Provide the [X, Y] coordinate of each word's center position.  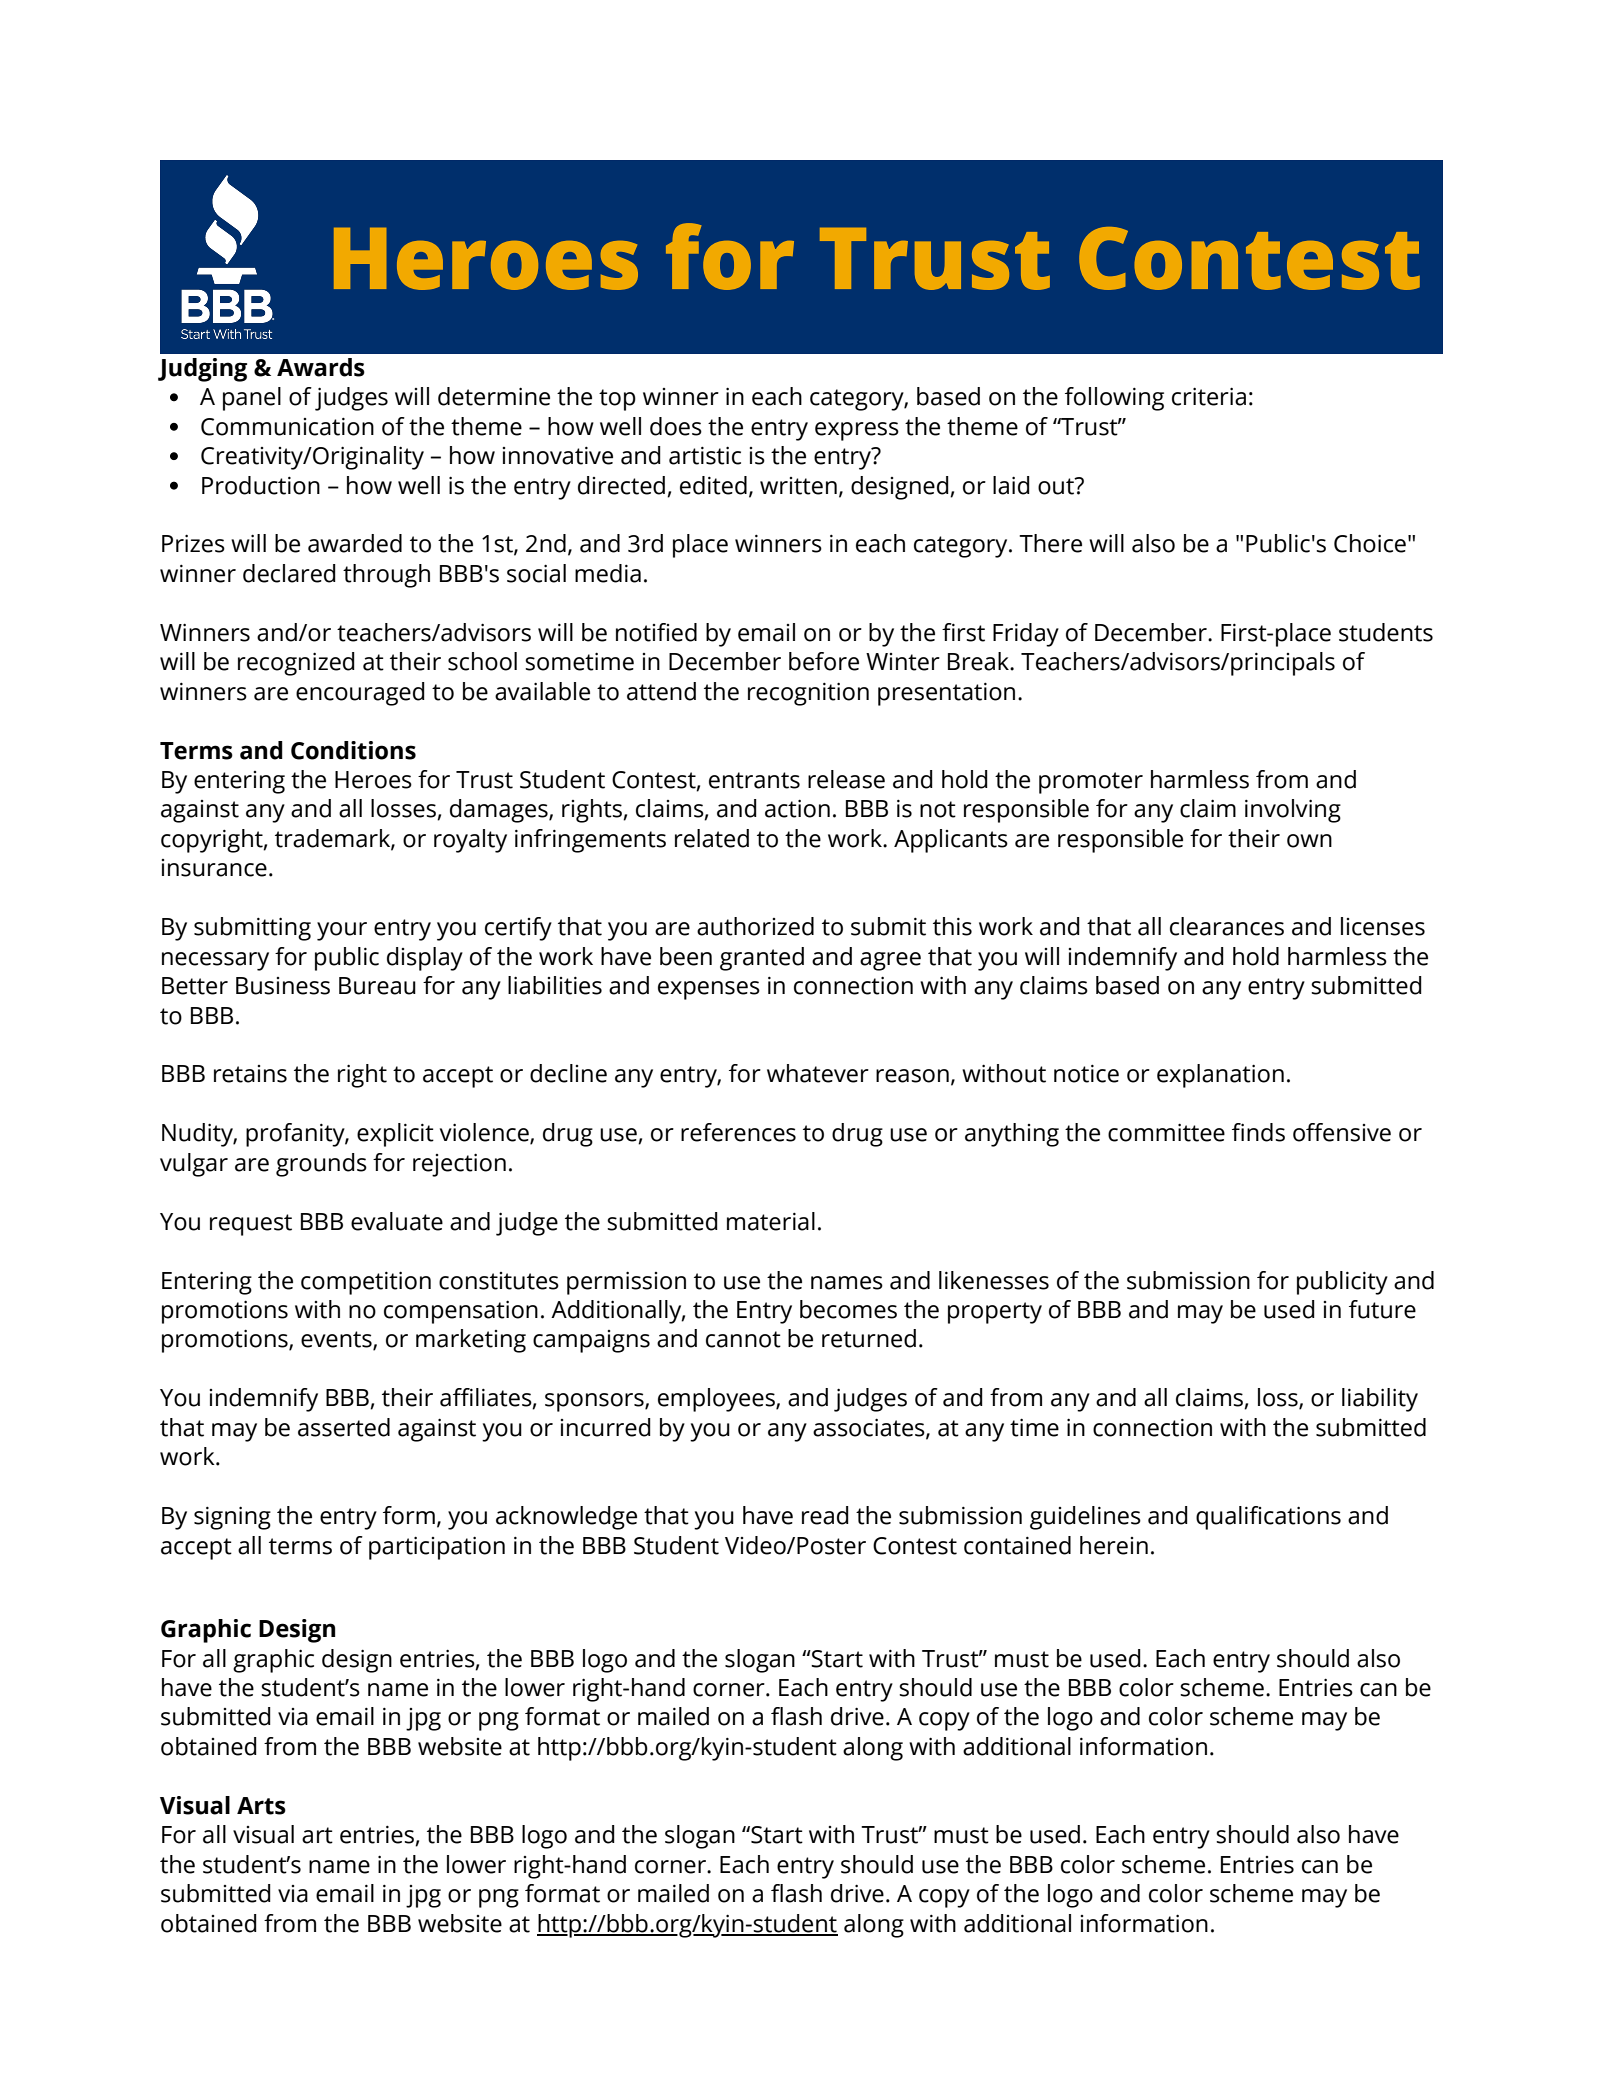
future [1382, 1309]
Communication [287, 426]
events [337, 1340]
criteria [1209, 396]
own [1309, 841]
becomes [848, 1309]
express [857, 431]
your [342, 931]
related [712, 838]
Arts [261, 1806]
